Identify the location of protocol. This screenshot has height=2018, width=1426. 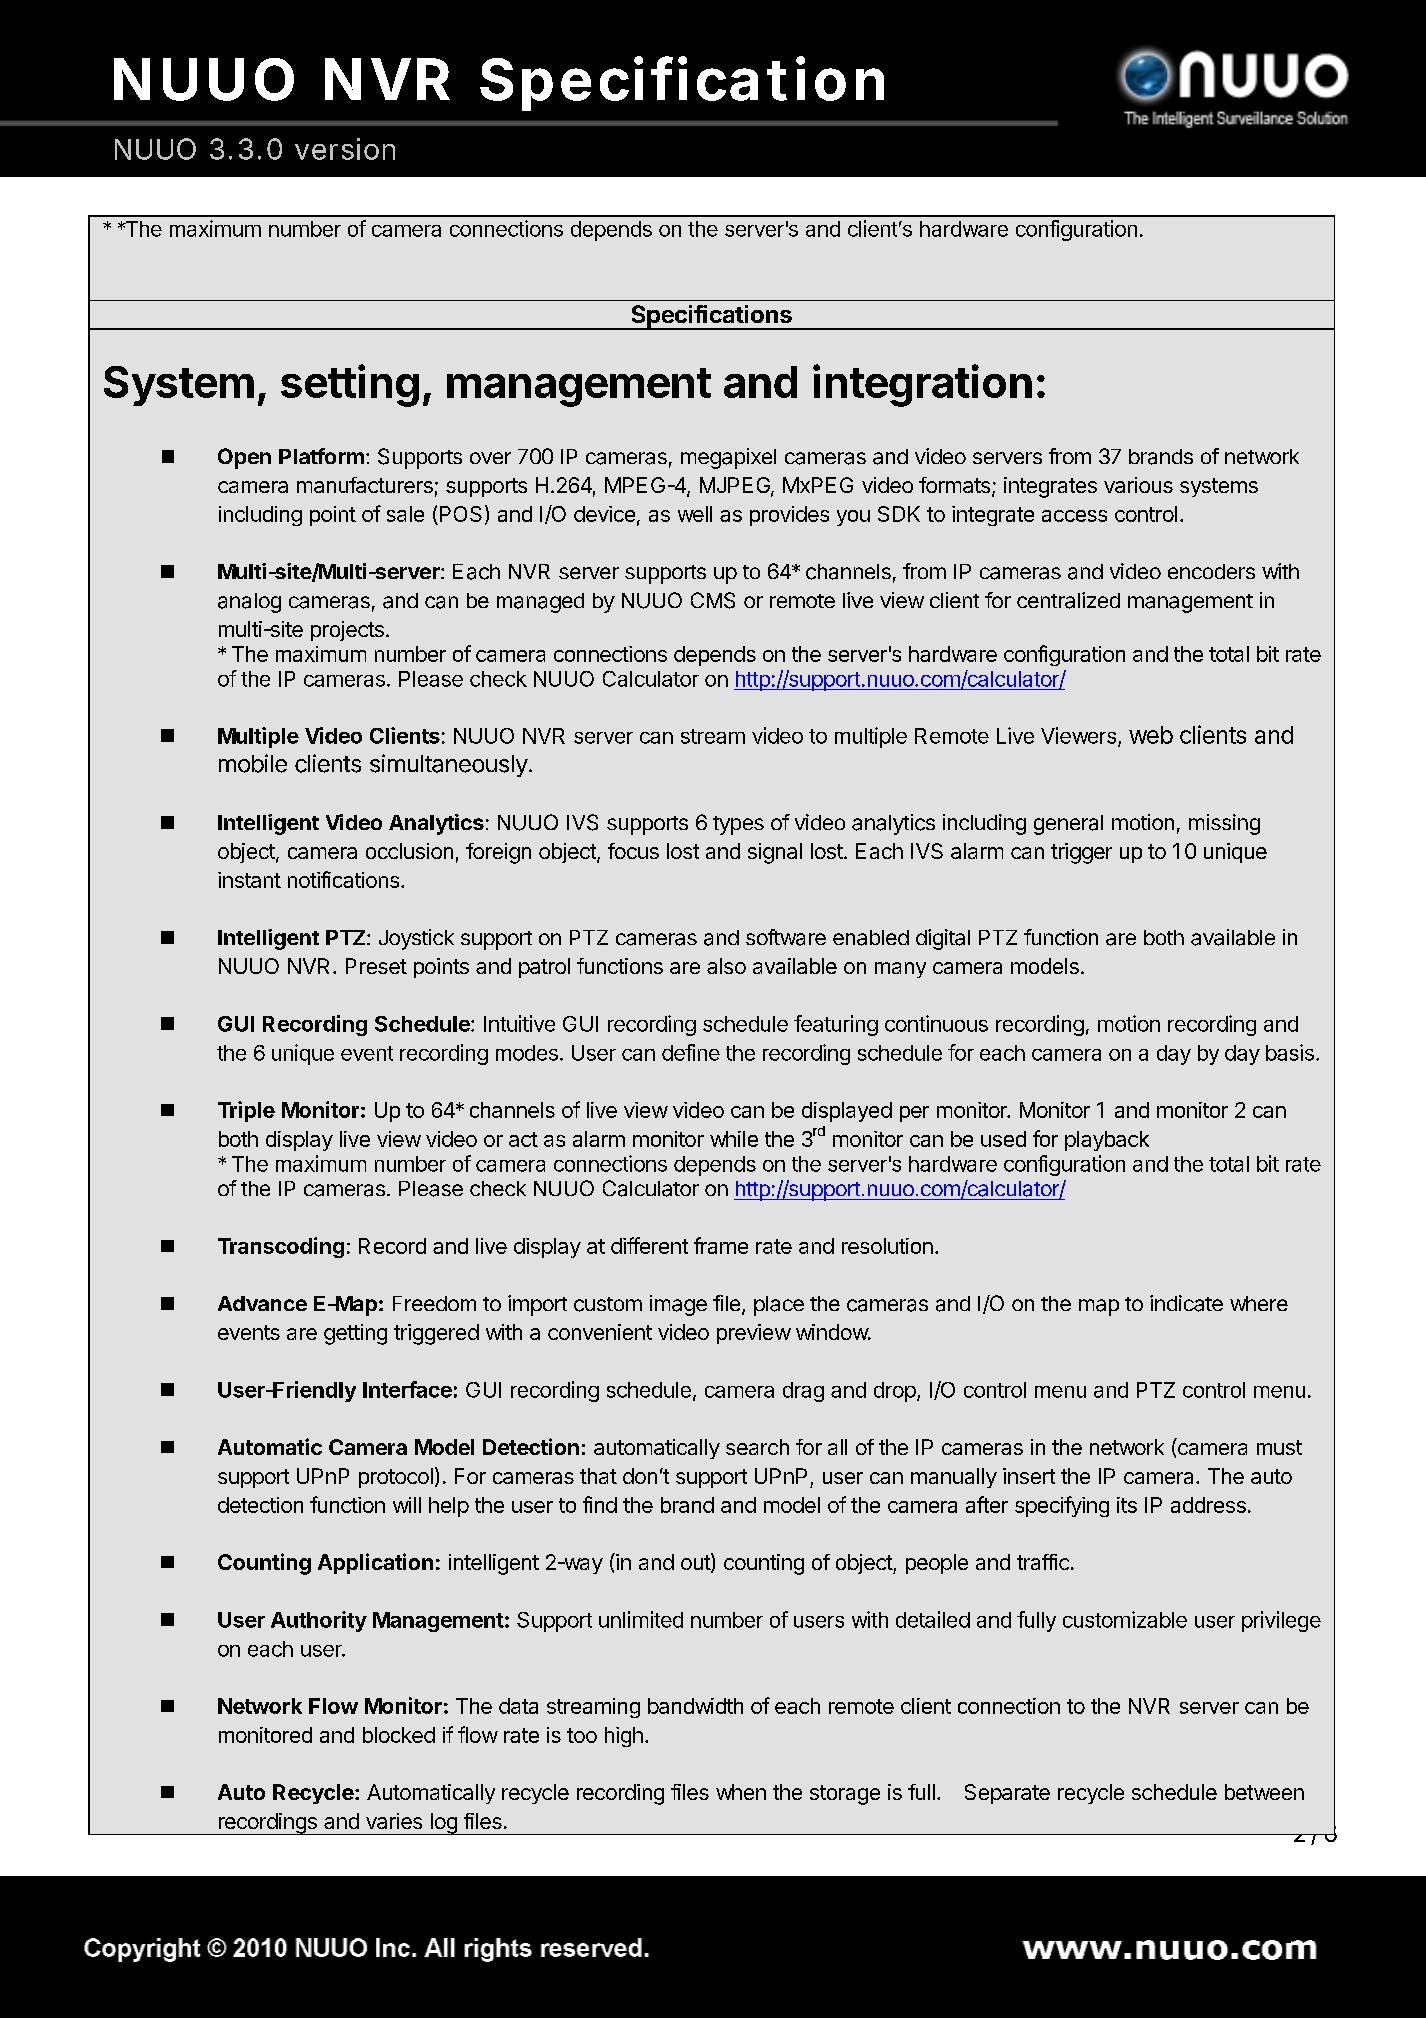
(396, 1478).
